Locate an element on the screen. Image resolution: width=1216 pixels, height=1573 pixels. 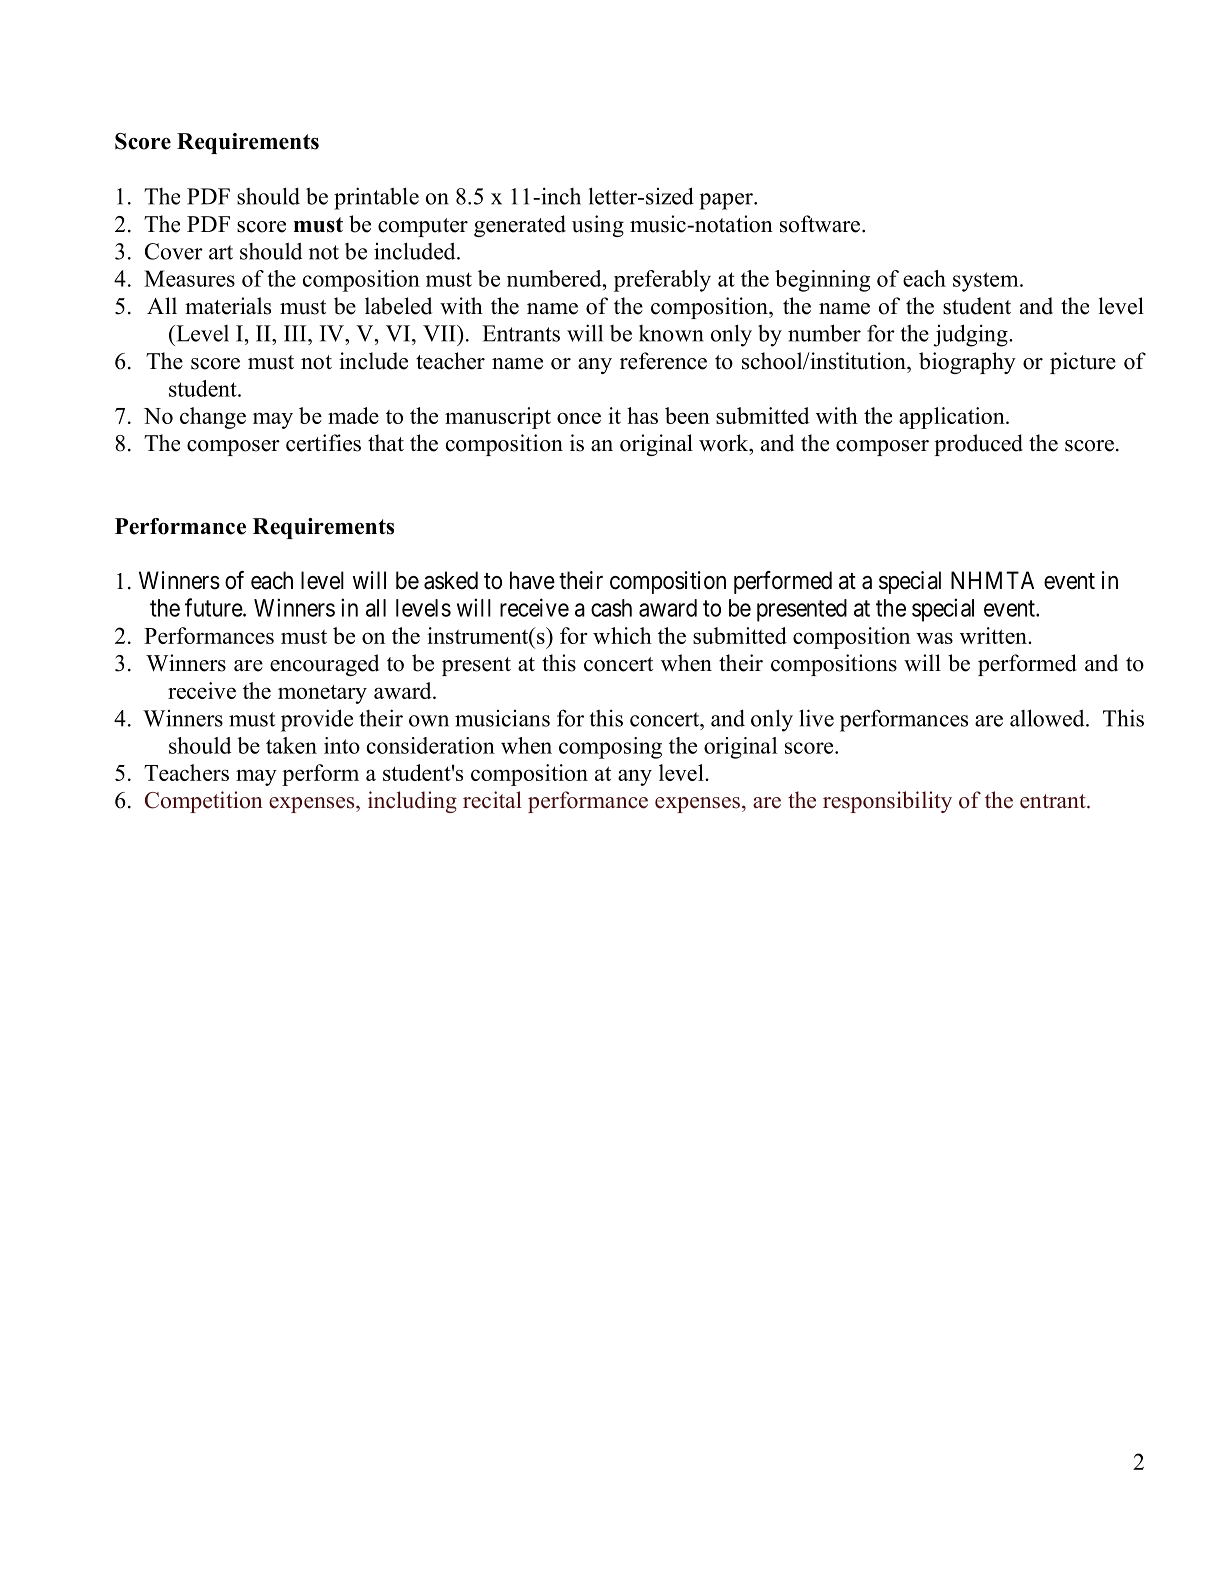
Competition is located at coordinates (204, 802).
